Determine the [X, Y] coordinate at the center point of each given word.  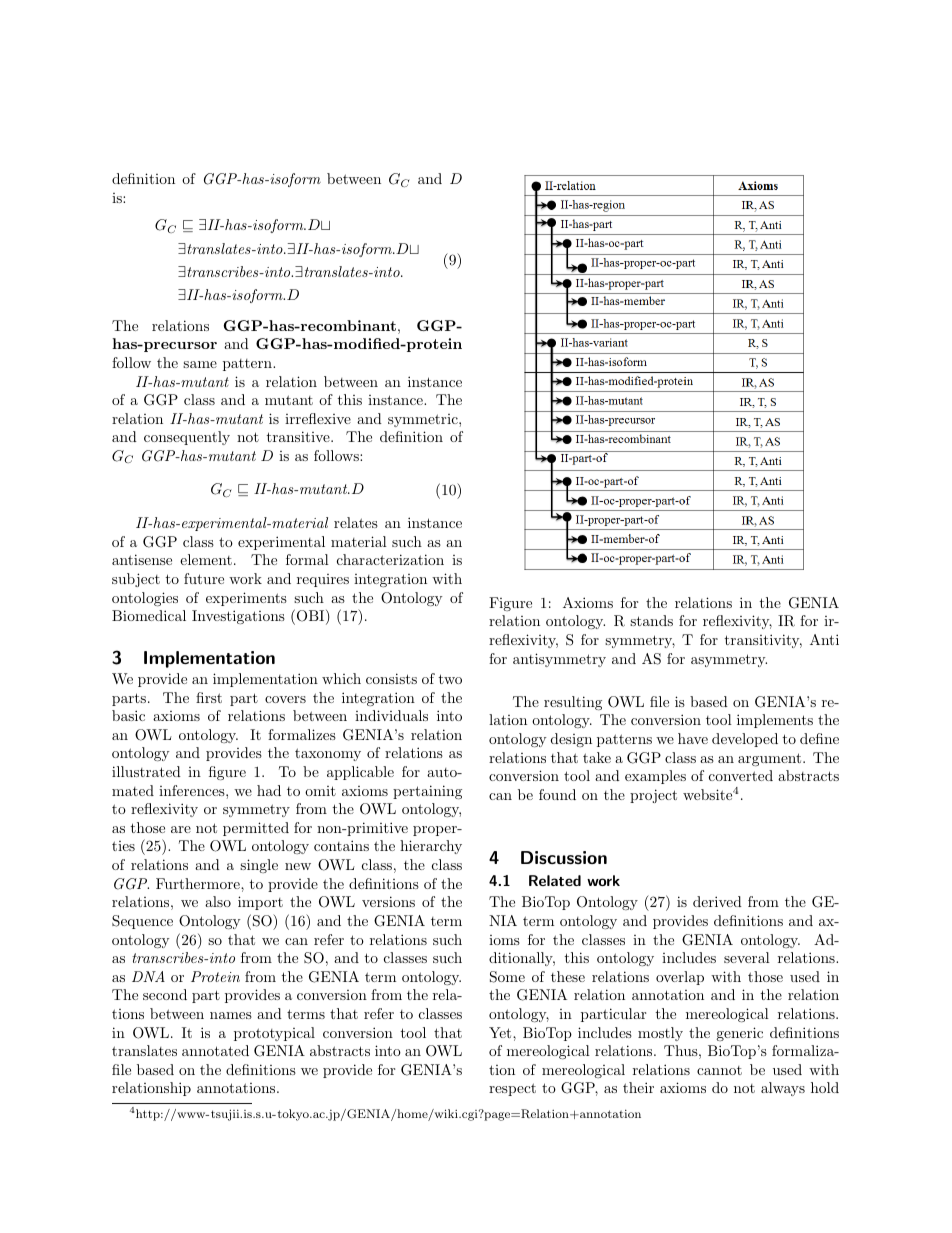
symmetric [424, 420]
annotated [215, 1050]
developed [745, 740]
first [209, 697]
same [200, 364]
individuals [391, 715]
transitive [299, 436]
